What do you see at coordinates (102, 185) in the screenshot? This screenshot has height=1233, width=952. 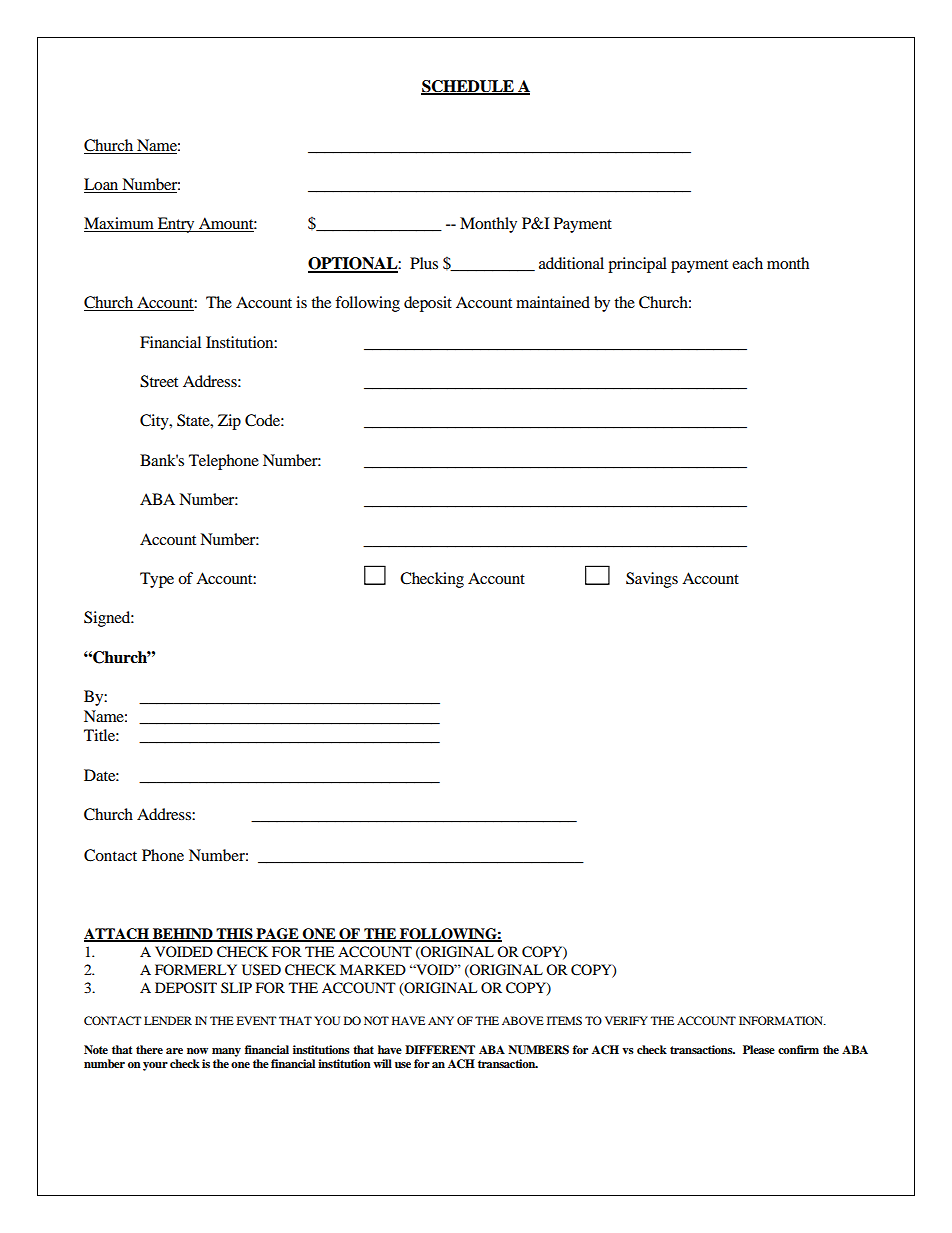 I see `Loan` at bounding box center [102, 185].
